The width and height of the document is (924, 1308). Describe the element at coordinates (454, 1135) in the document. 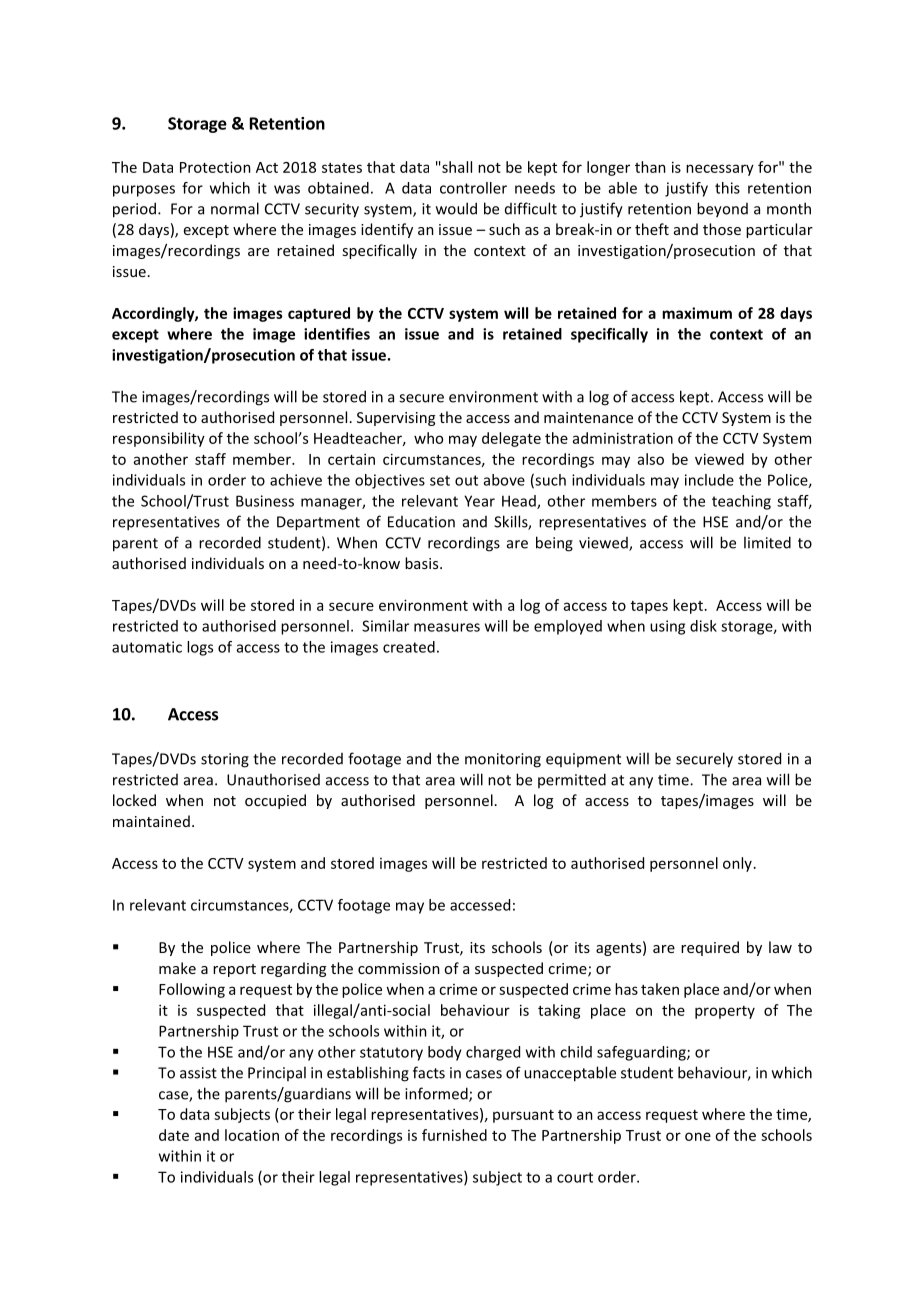

I see `furnished` at that location.
